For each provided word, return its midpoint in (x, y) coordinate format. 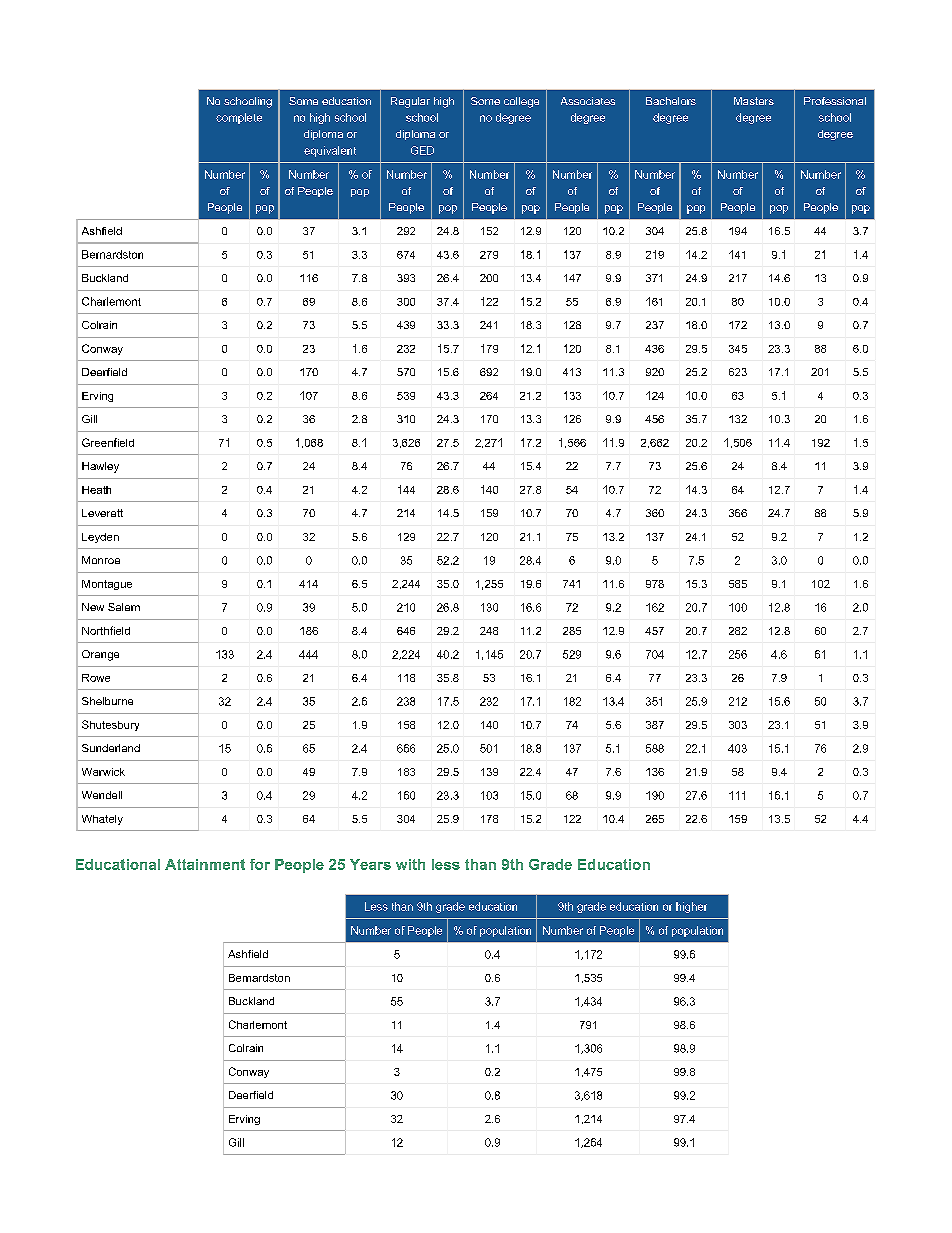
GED (422, 150)
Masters (754, 101)
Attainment (205, 864)
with (410, 864)
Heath (96, 490)
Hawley (100, 467)
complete (239, 118)
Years (370, 864)
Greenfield (108, 442)
